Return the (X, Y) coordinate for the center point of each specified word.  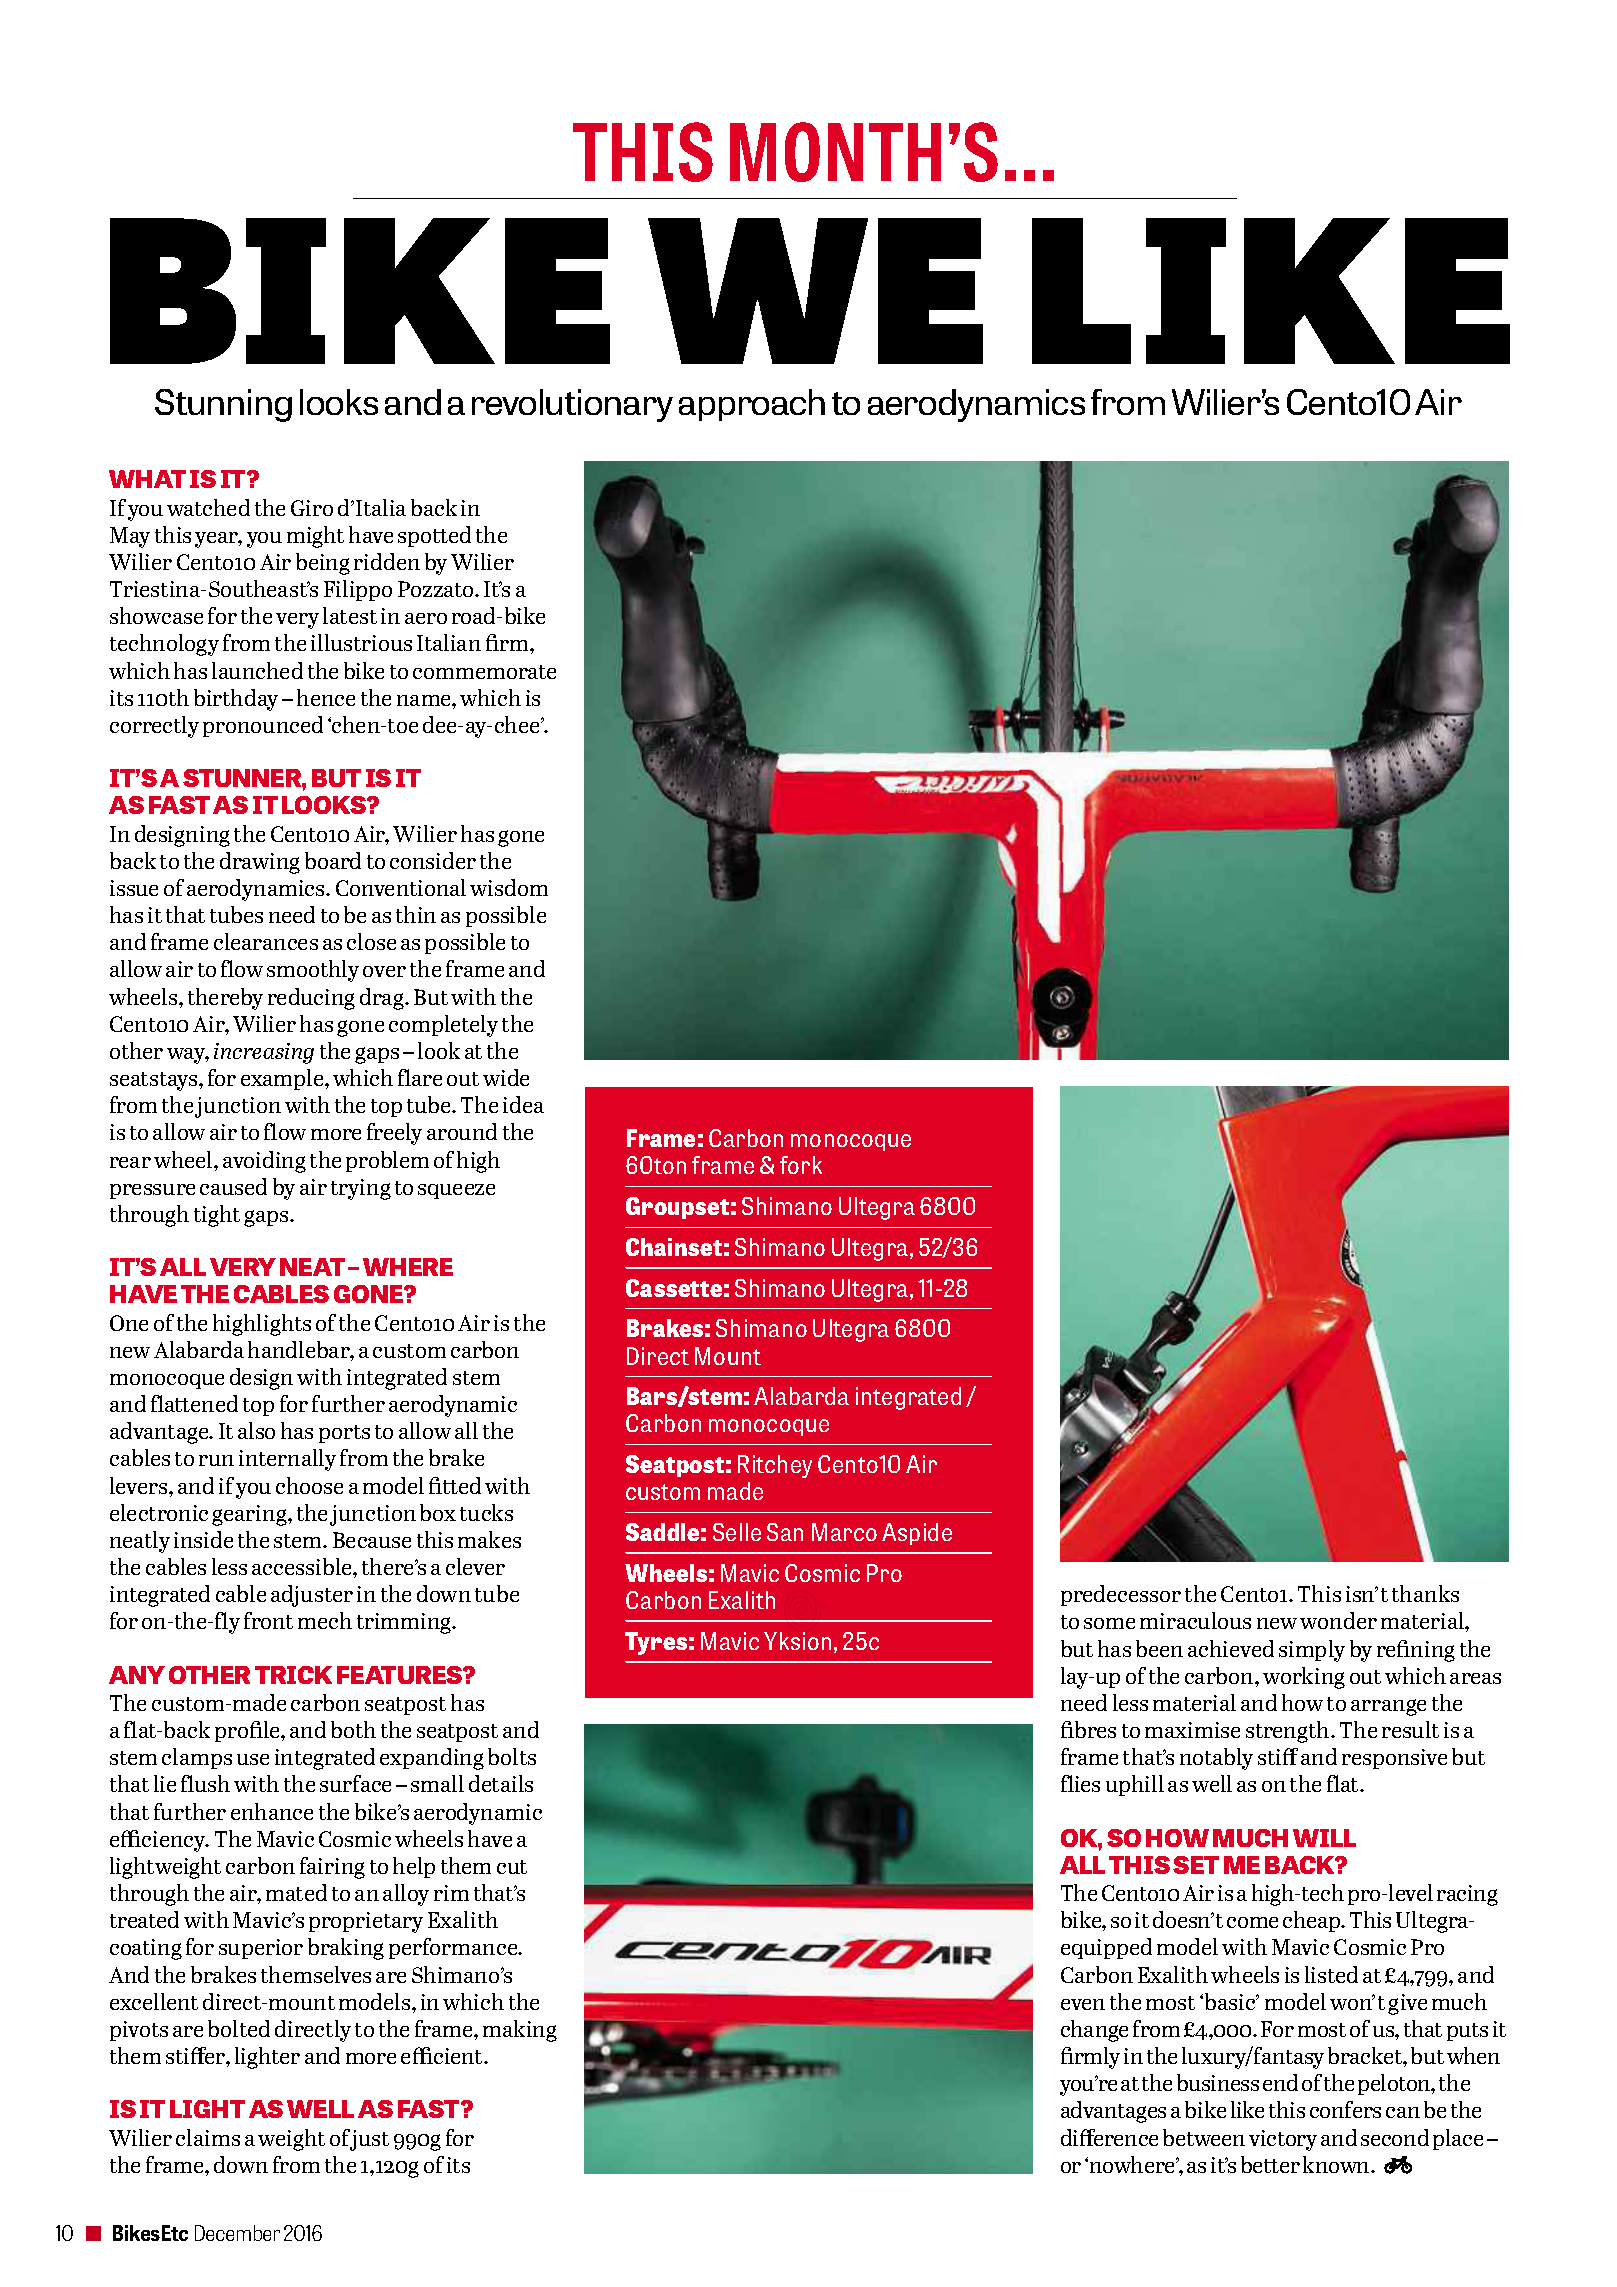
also (256, 1430)
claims (208, 2137)
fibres (1088, 1729)
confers (1345, 2109)
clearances (266, 941)
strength (1289, 1732)
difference (1109, 2137)
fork (801, 1165)
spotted (434, 536)
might (315, 537)
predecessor (1121, 1595)
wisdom (509, 887)
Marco (844, 1532)
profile (248, 1731)
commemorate (484, 672)
